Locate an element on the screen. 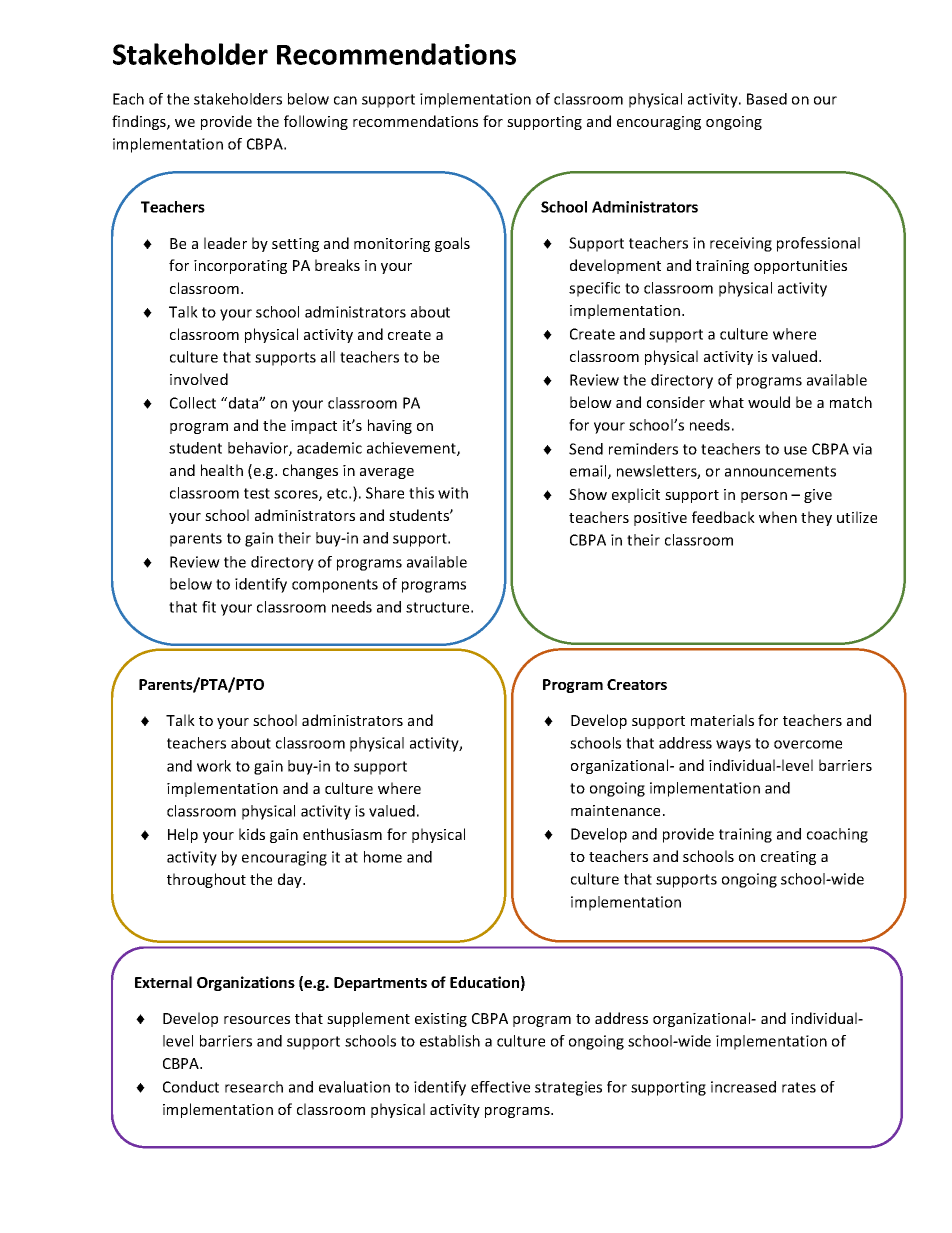 The height and width of the screenshot is (1233, 952). overcome is located at coordinates (808, 744).
